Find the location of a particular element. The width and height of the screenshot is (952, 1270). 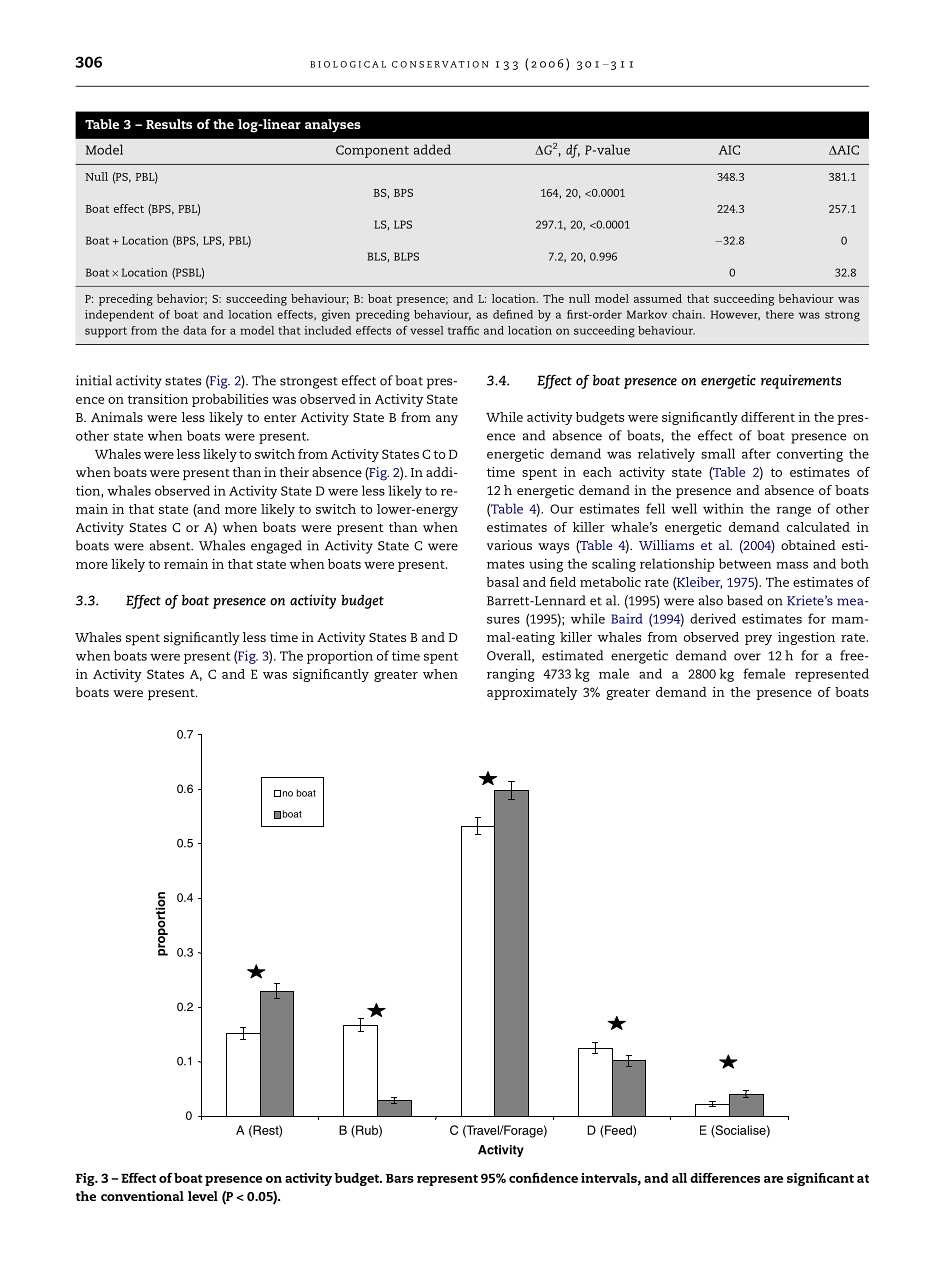

Baird is located at coordinates (627, 618).
